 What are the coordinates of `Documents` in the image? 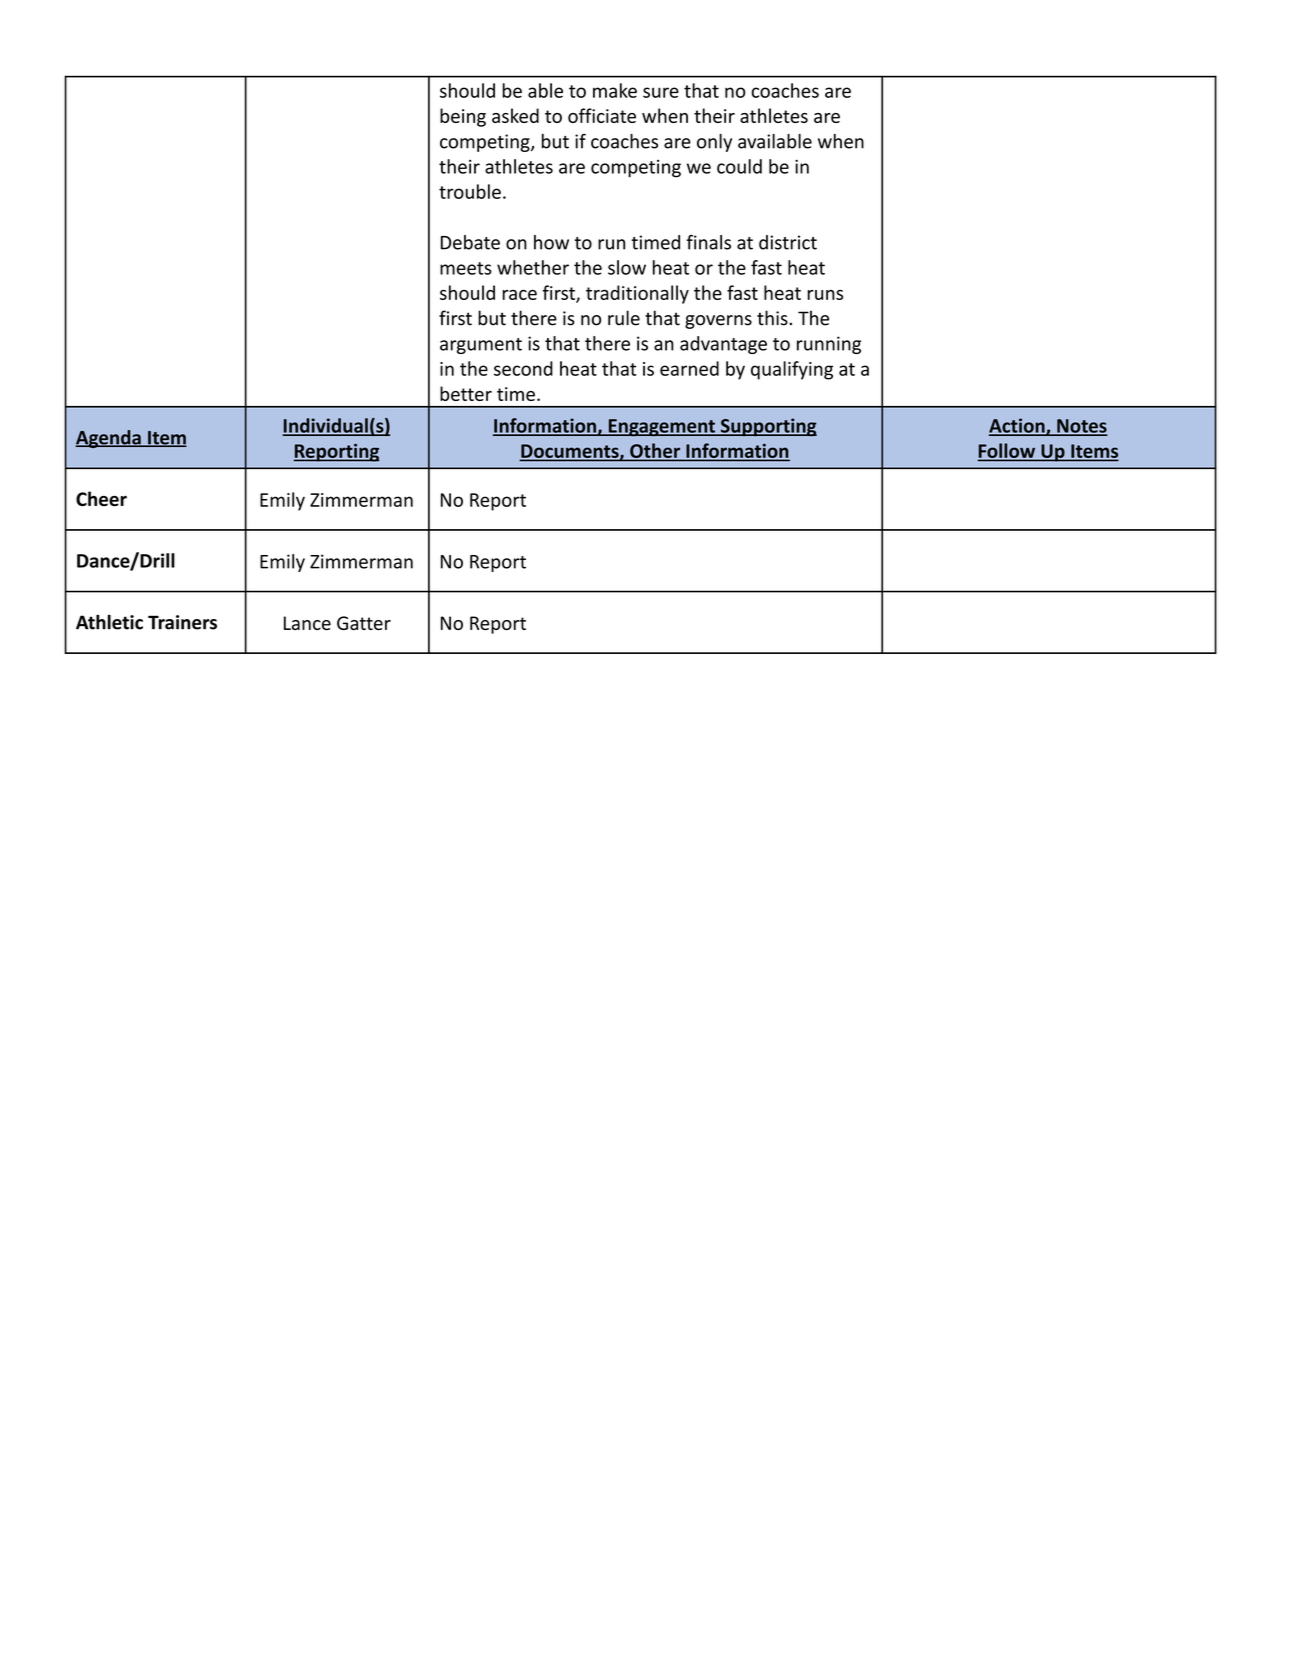 It's located at (570, 452).
